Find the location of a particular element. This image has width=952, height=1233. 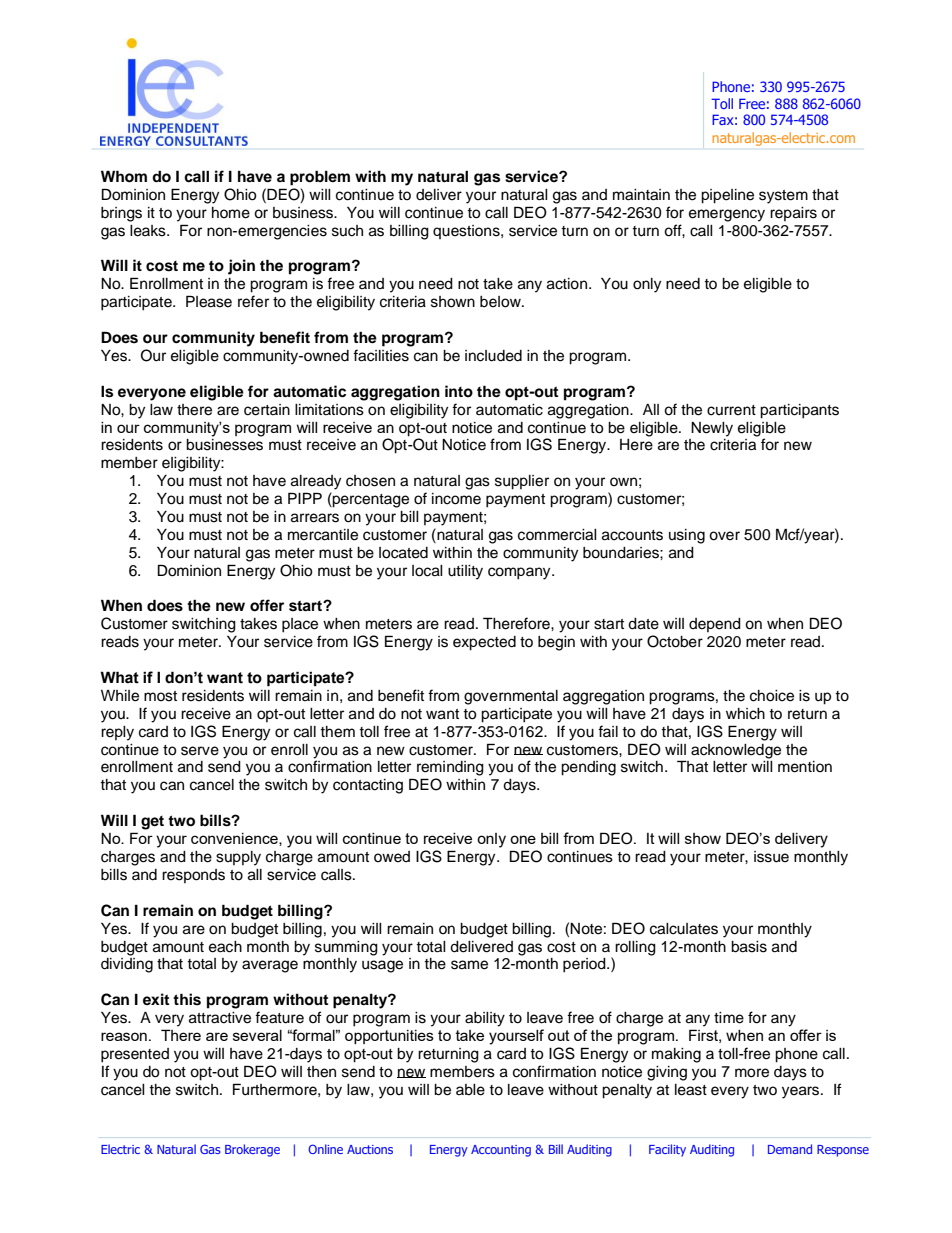

system is located at coordinates (783, 197).
